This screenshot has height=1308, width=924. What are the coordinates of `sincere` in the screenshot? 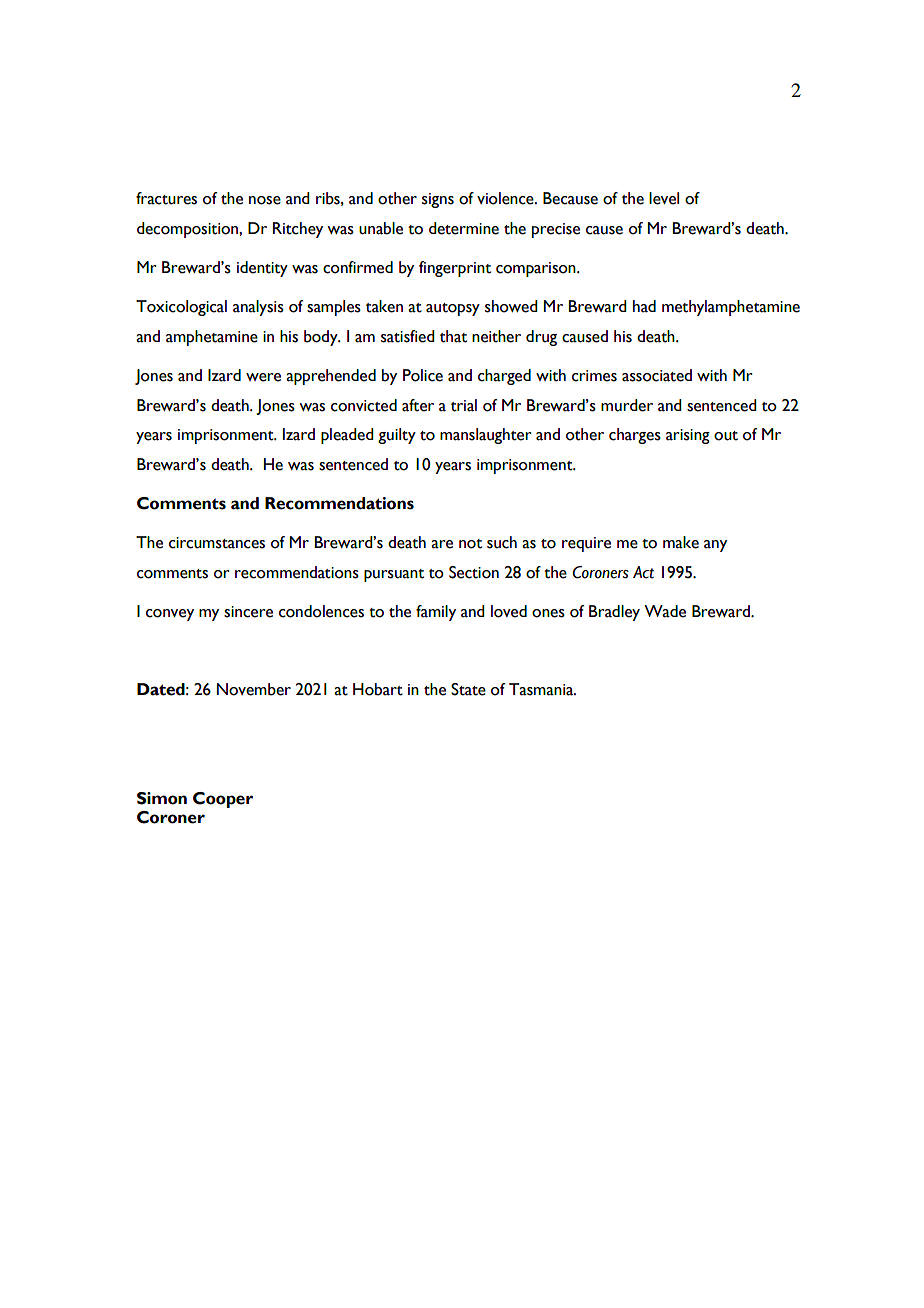 It's located at (248, 612).
